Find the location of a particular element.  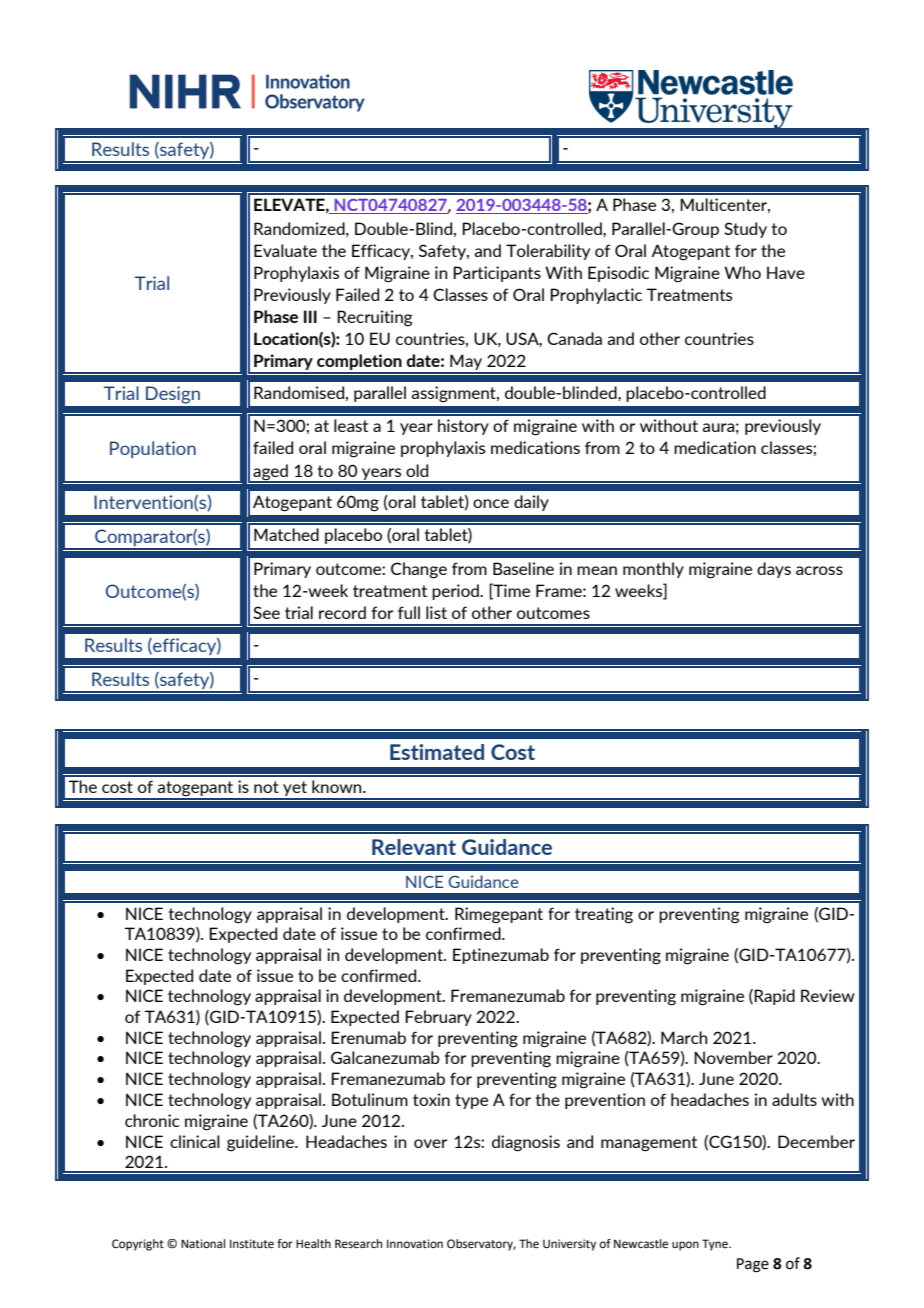

Who is located at coordinates (742, 272).
